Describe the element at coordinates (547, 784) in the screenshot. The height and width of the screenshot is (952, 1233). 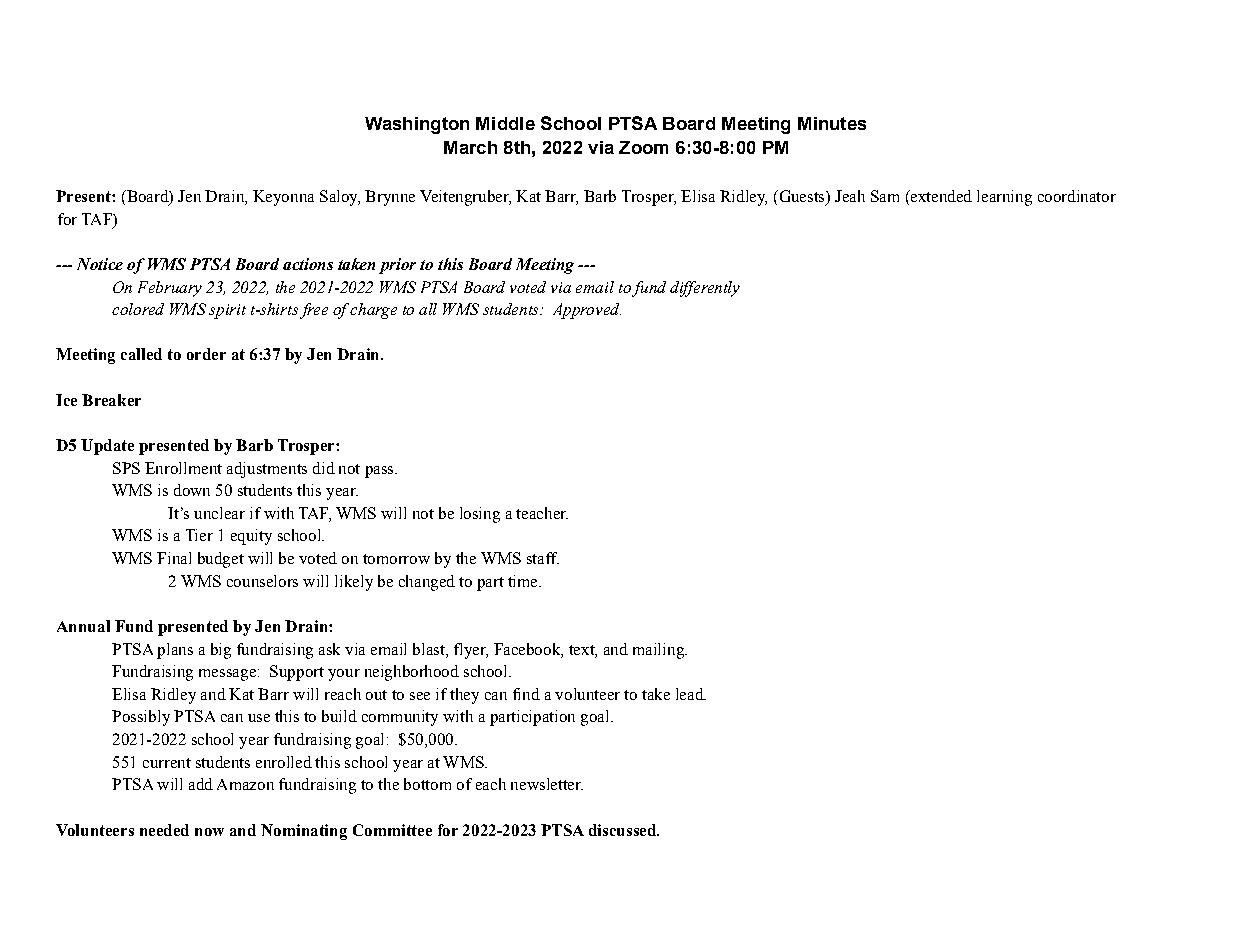
I see `newsletter` at that location.
